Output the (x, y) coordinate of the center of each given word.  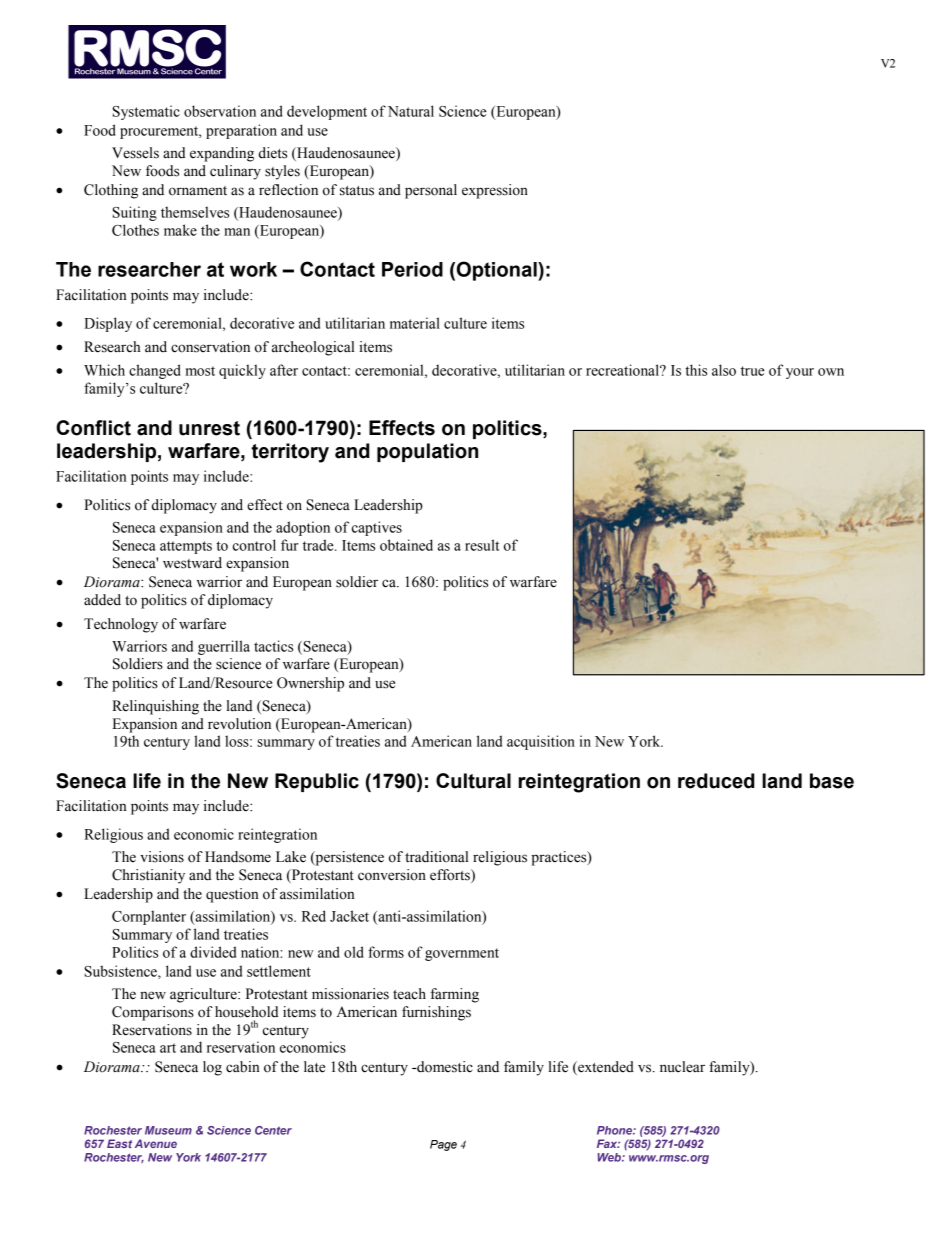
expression (495, 191)
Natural (411, 111)
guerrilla (224, 647)
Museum (168, 1130)
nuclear (682, 1067)
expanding (222, 154)
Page (443, 1145)
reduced (716, 781)
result (482, 545)
